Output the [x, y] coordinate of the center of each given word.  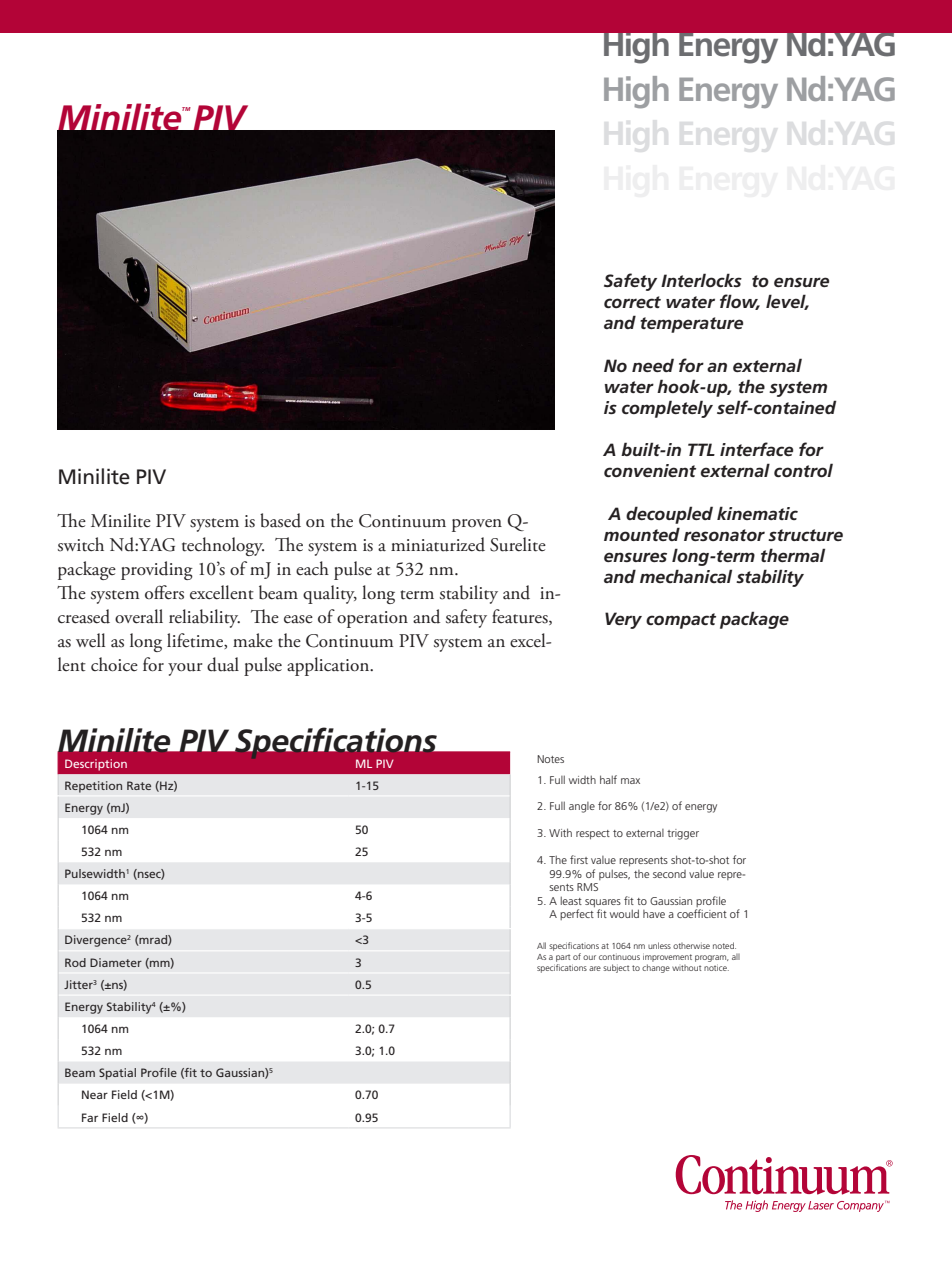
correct [632, 302]
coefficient [702, 913]
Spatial [117, 1074]
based [280, 520]
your [185, 669]
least [571, 900]
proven [477, 525]
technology [223, 546]
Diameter [116, 962]
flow [740, 302]
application [329, 666]
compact [681, 621]
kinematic [757, 513]
